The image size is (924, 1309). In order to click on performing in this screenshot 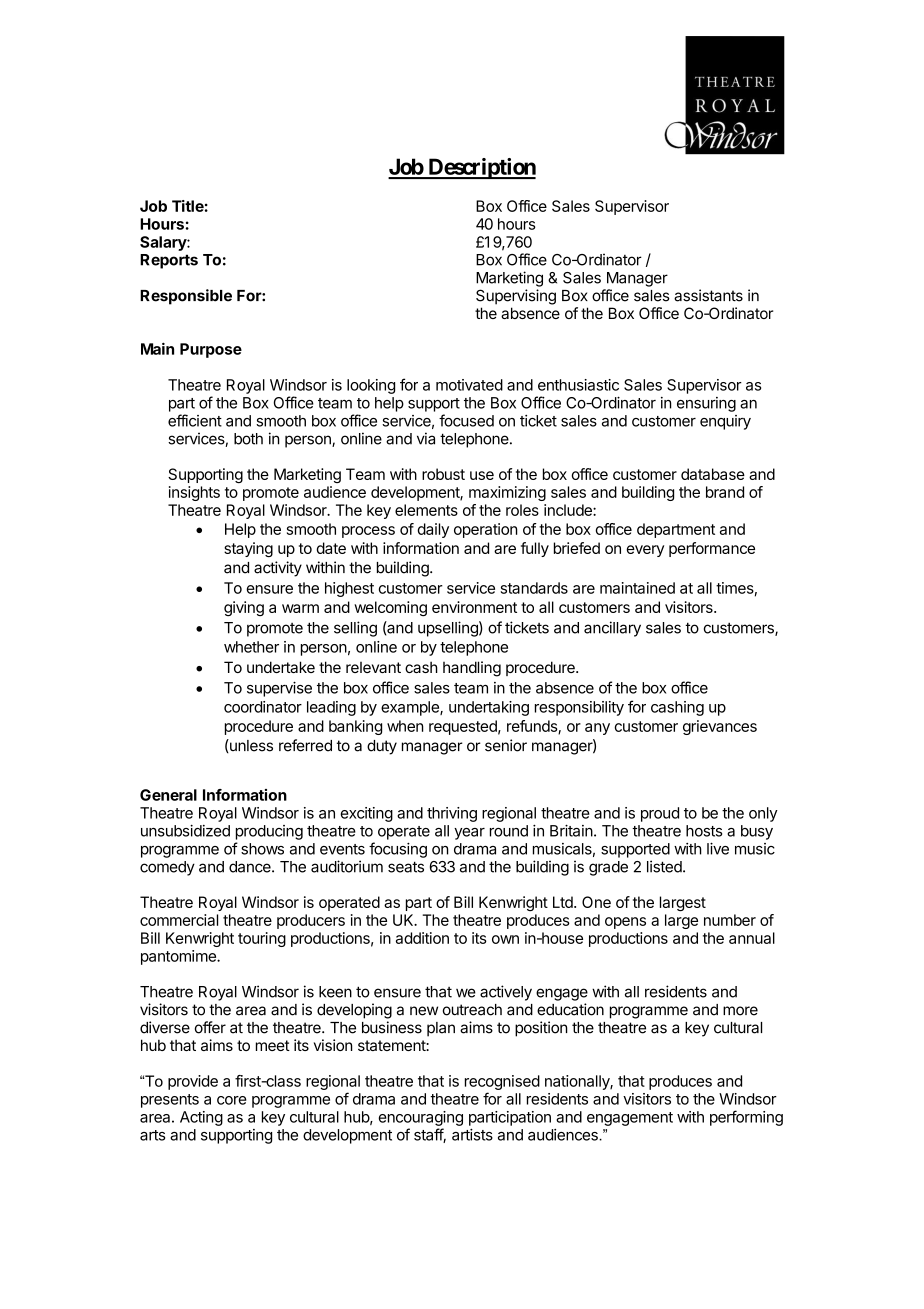, I will do `click(746, 1118)`.
